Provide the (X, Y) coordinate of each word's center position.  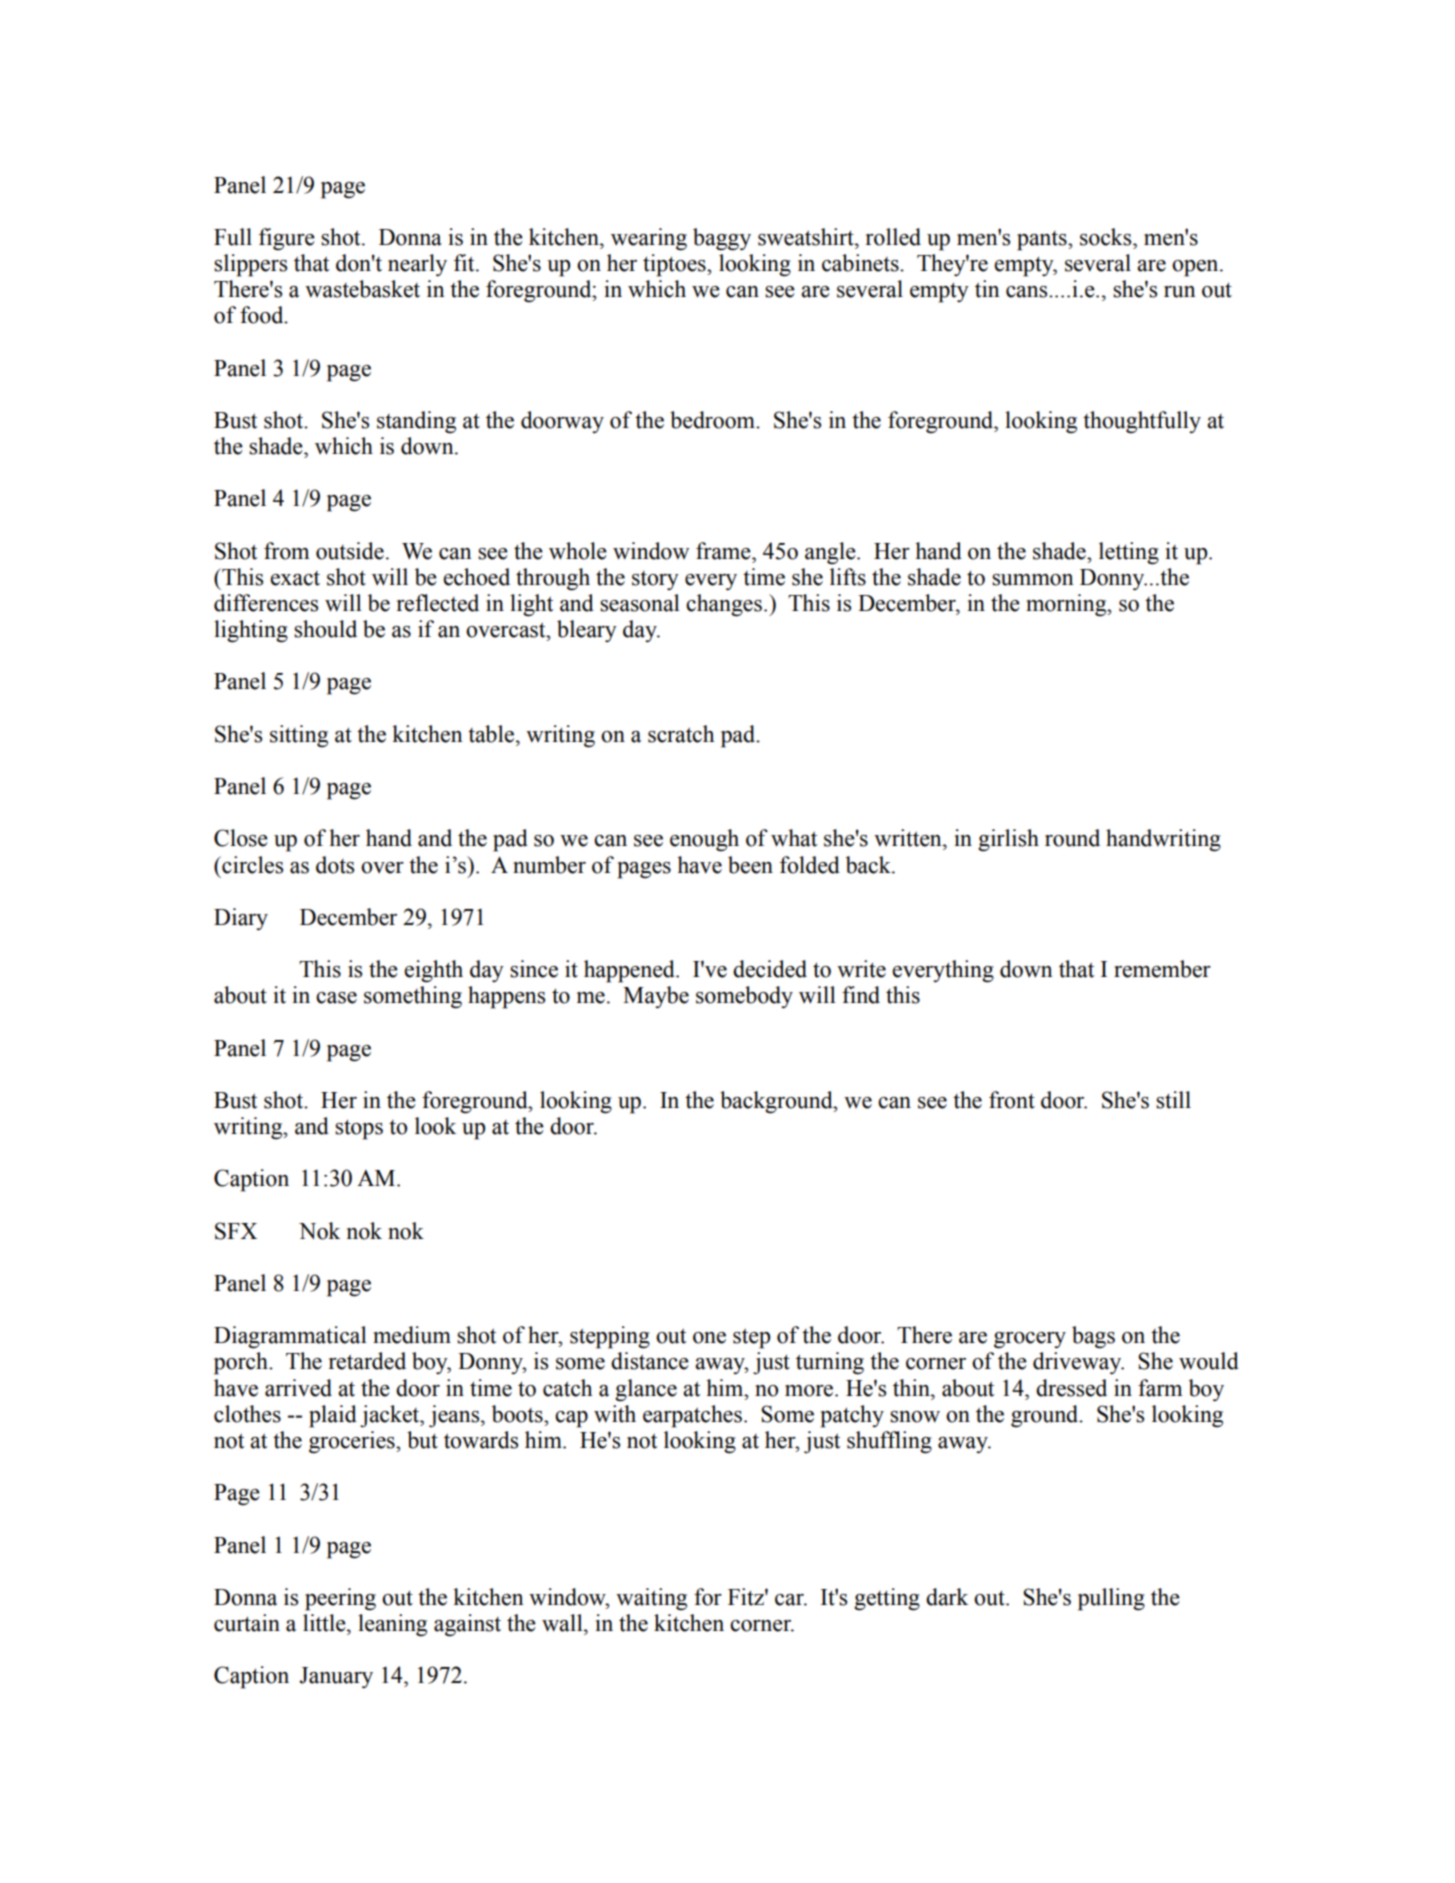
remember (1162, 969)
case (336, 998)
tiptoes (675, 265)
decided (770, 969)
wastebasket (362, 289)
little (325, 1623)
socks (1107, 237)
